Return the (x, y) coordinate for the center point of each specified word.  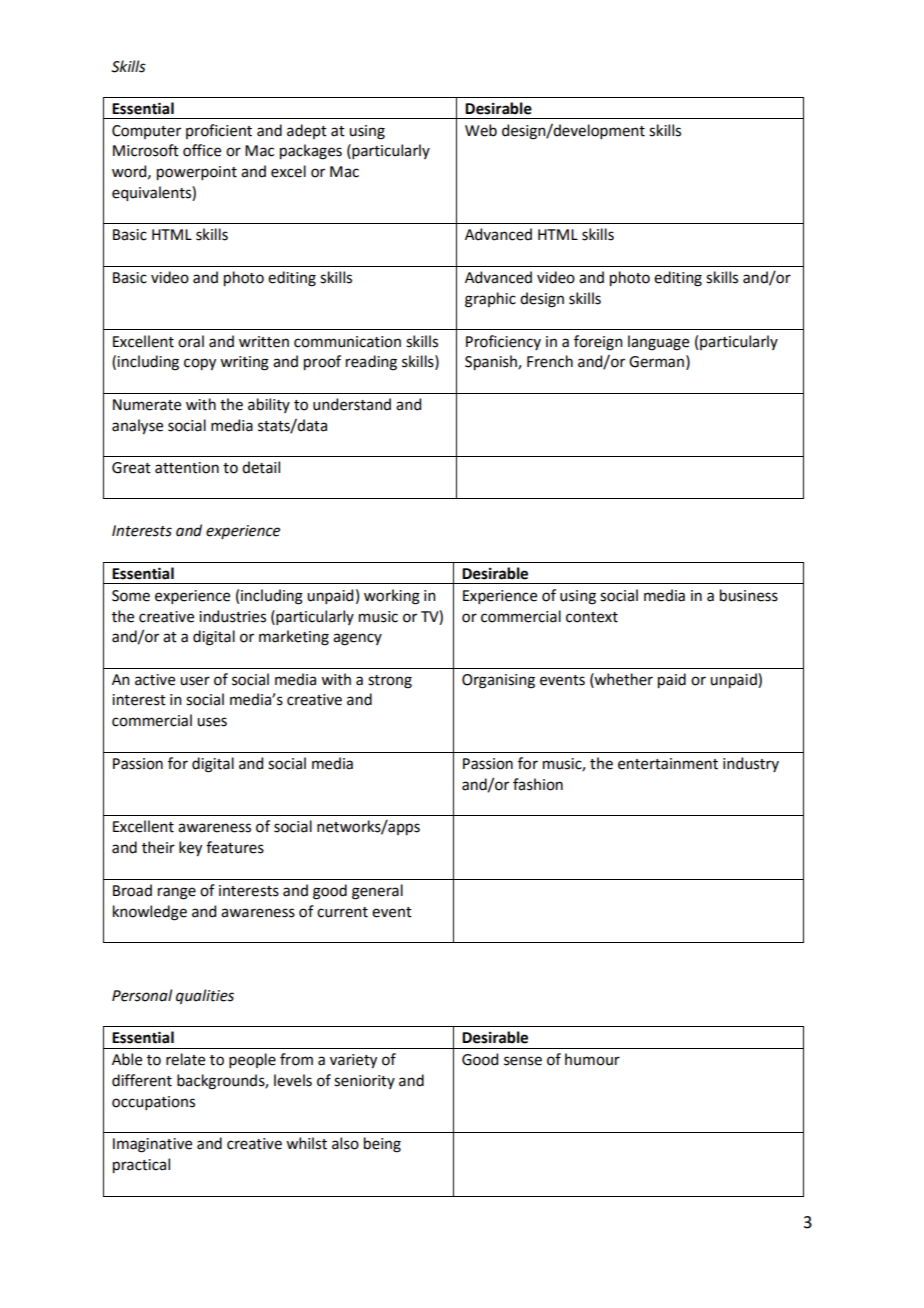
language (658, 343)
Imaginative (152, 1145)
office (202, 150)
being (382, 1145)
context (592, 617)
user (195, 681)
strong (390, 682)
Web (481, 130)
